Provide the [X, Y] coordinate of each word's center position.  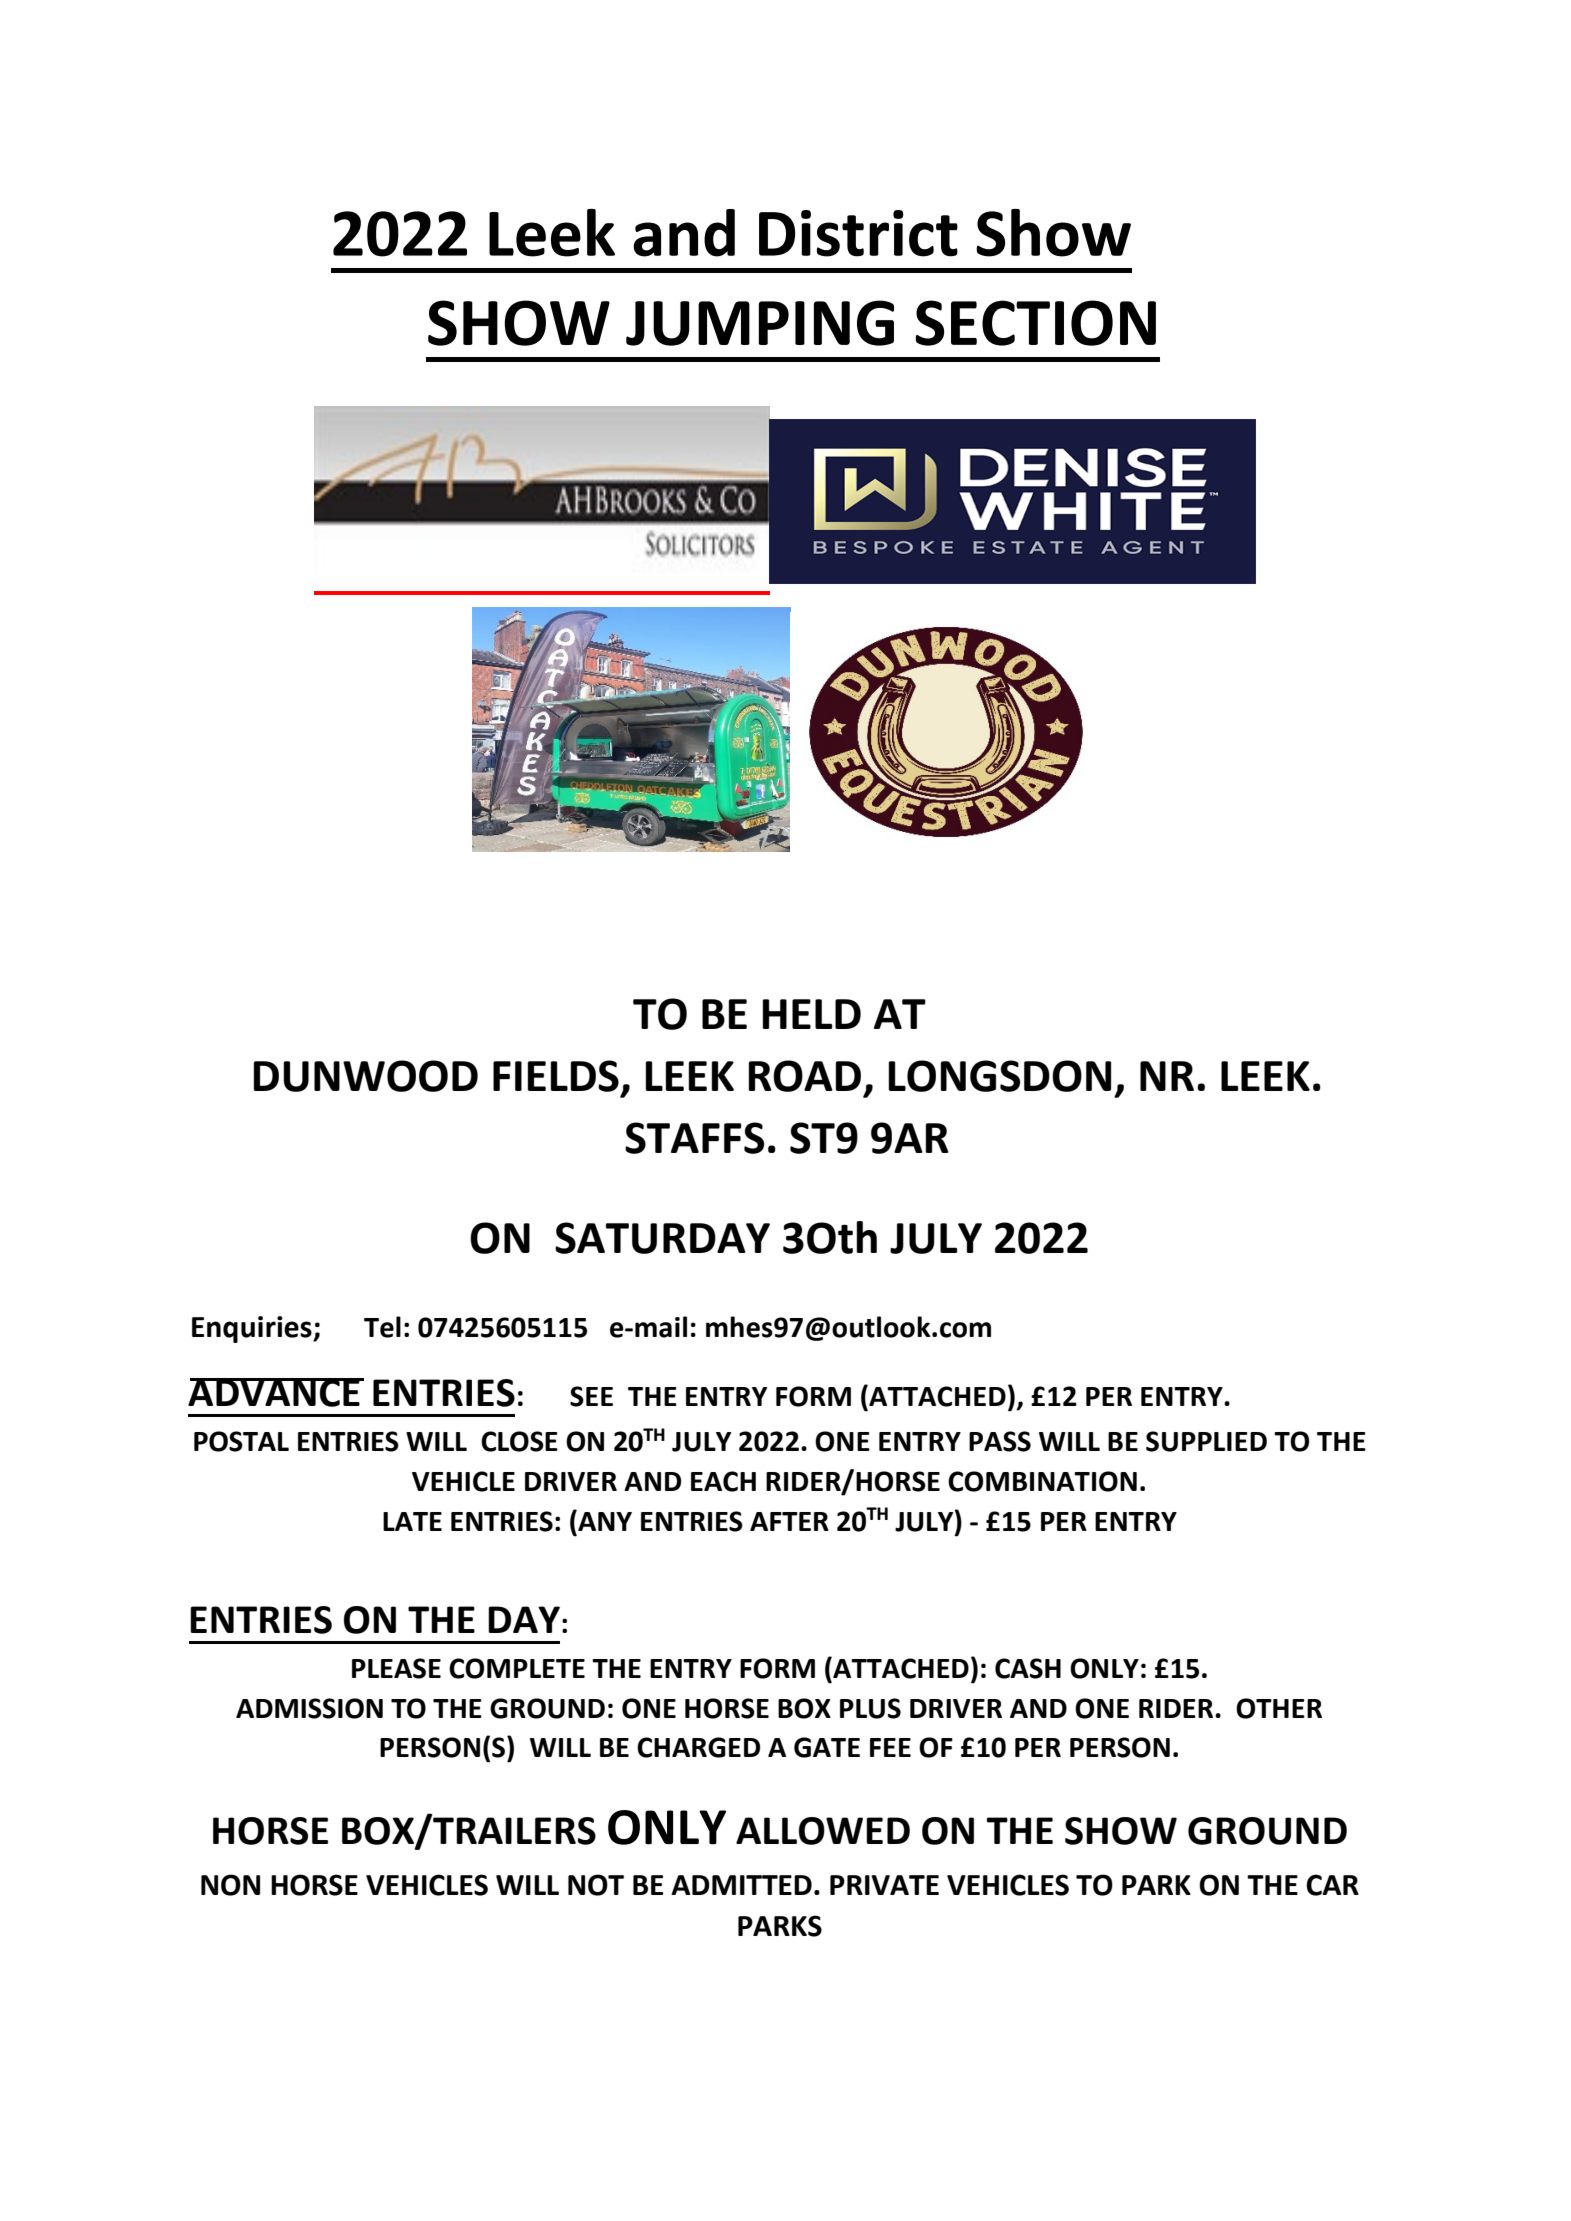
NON [230, 1885]
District [858, 233]
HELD [811, 1014]
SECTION [1036, 323]
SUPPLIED [1206, 1441]
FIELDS [556, 1076]
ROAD [804, 1076]
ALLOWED [823, 1831]
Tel [382, 1327]
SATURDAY [662, 1238]
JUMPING [760, 323]
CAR [1332, 1885]
